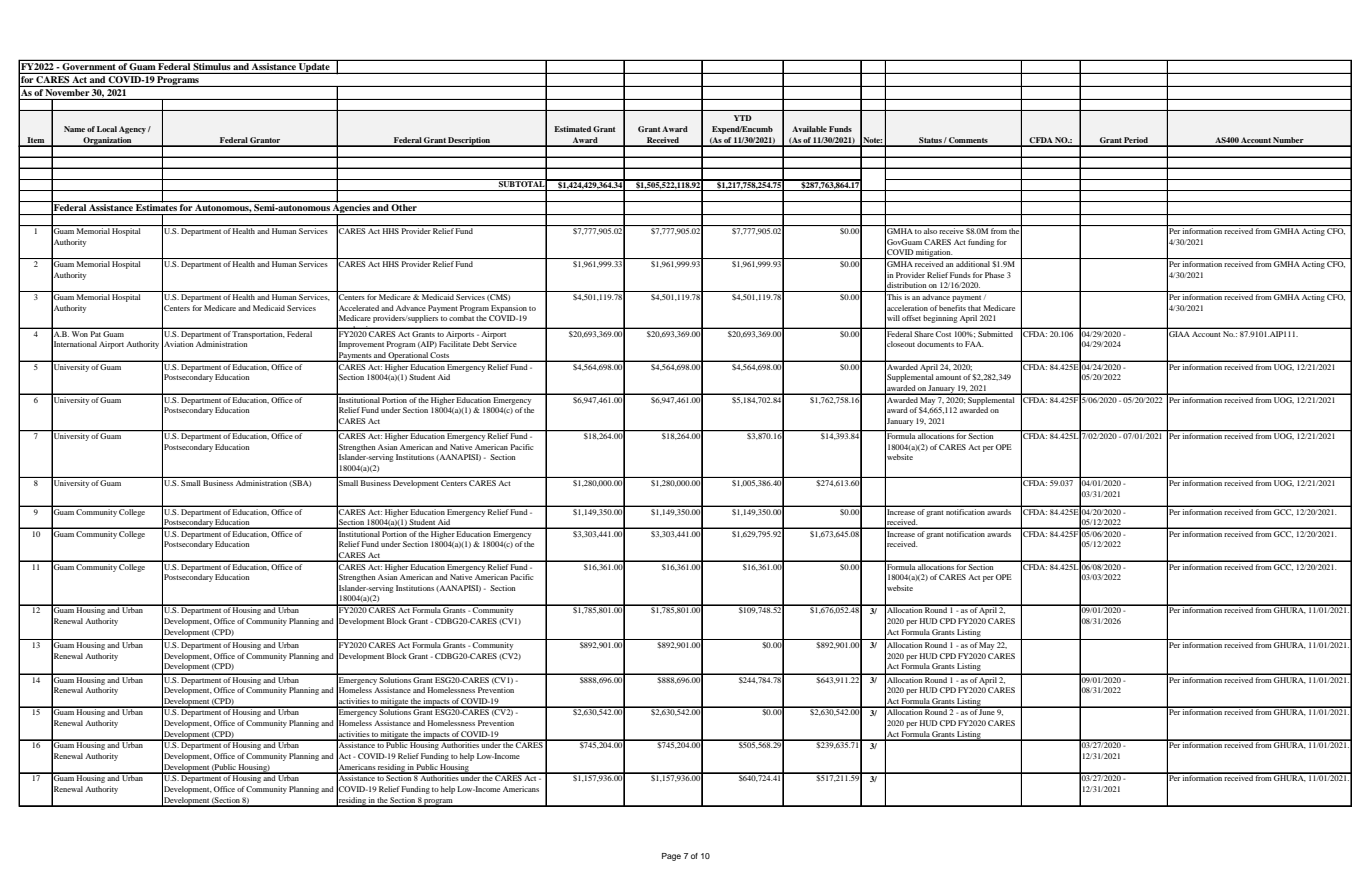  Describe the element at coordinates (96, 334) in the screenshot. I see `Pat` at that location.
